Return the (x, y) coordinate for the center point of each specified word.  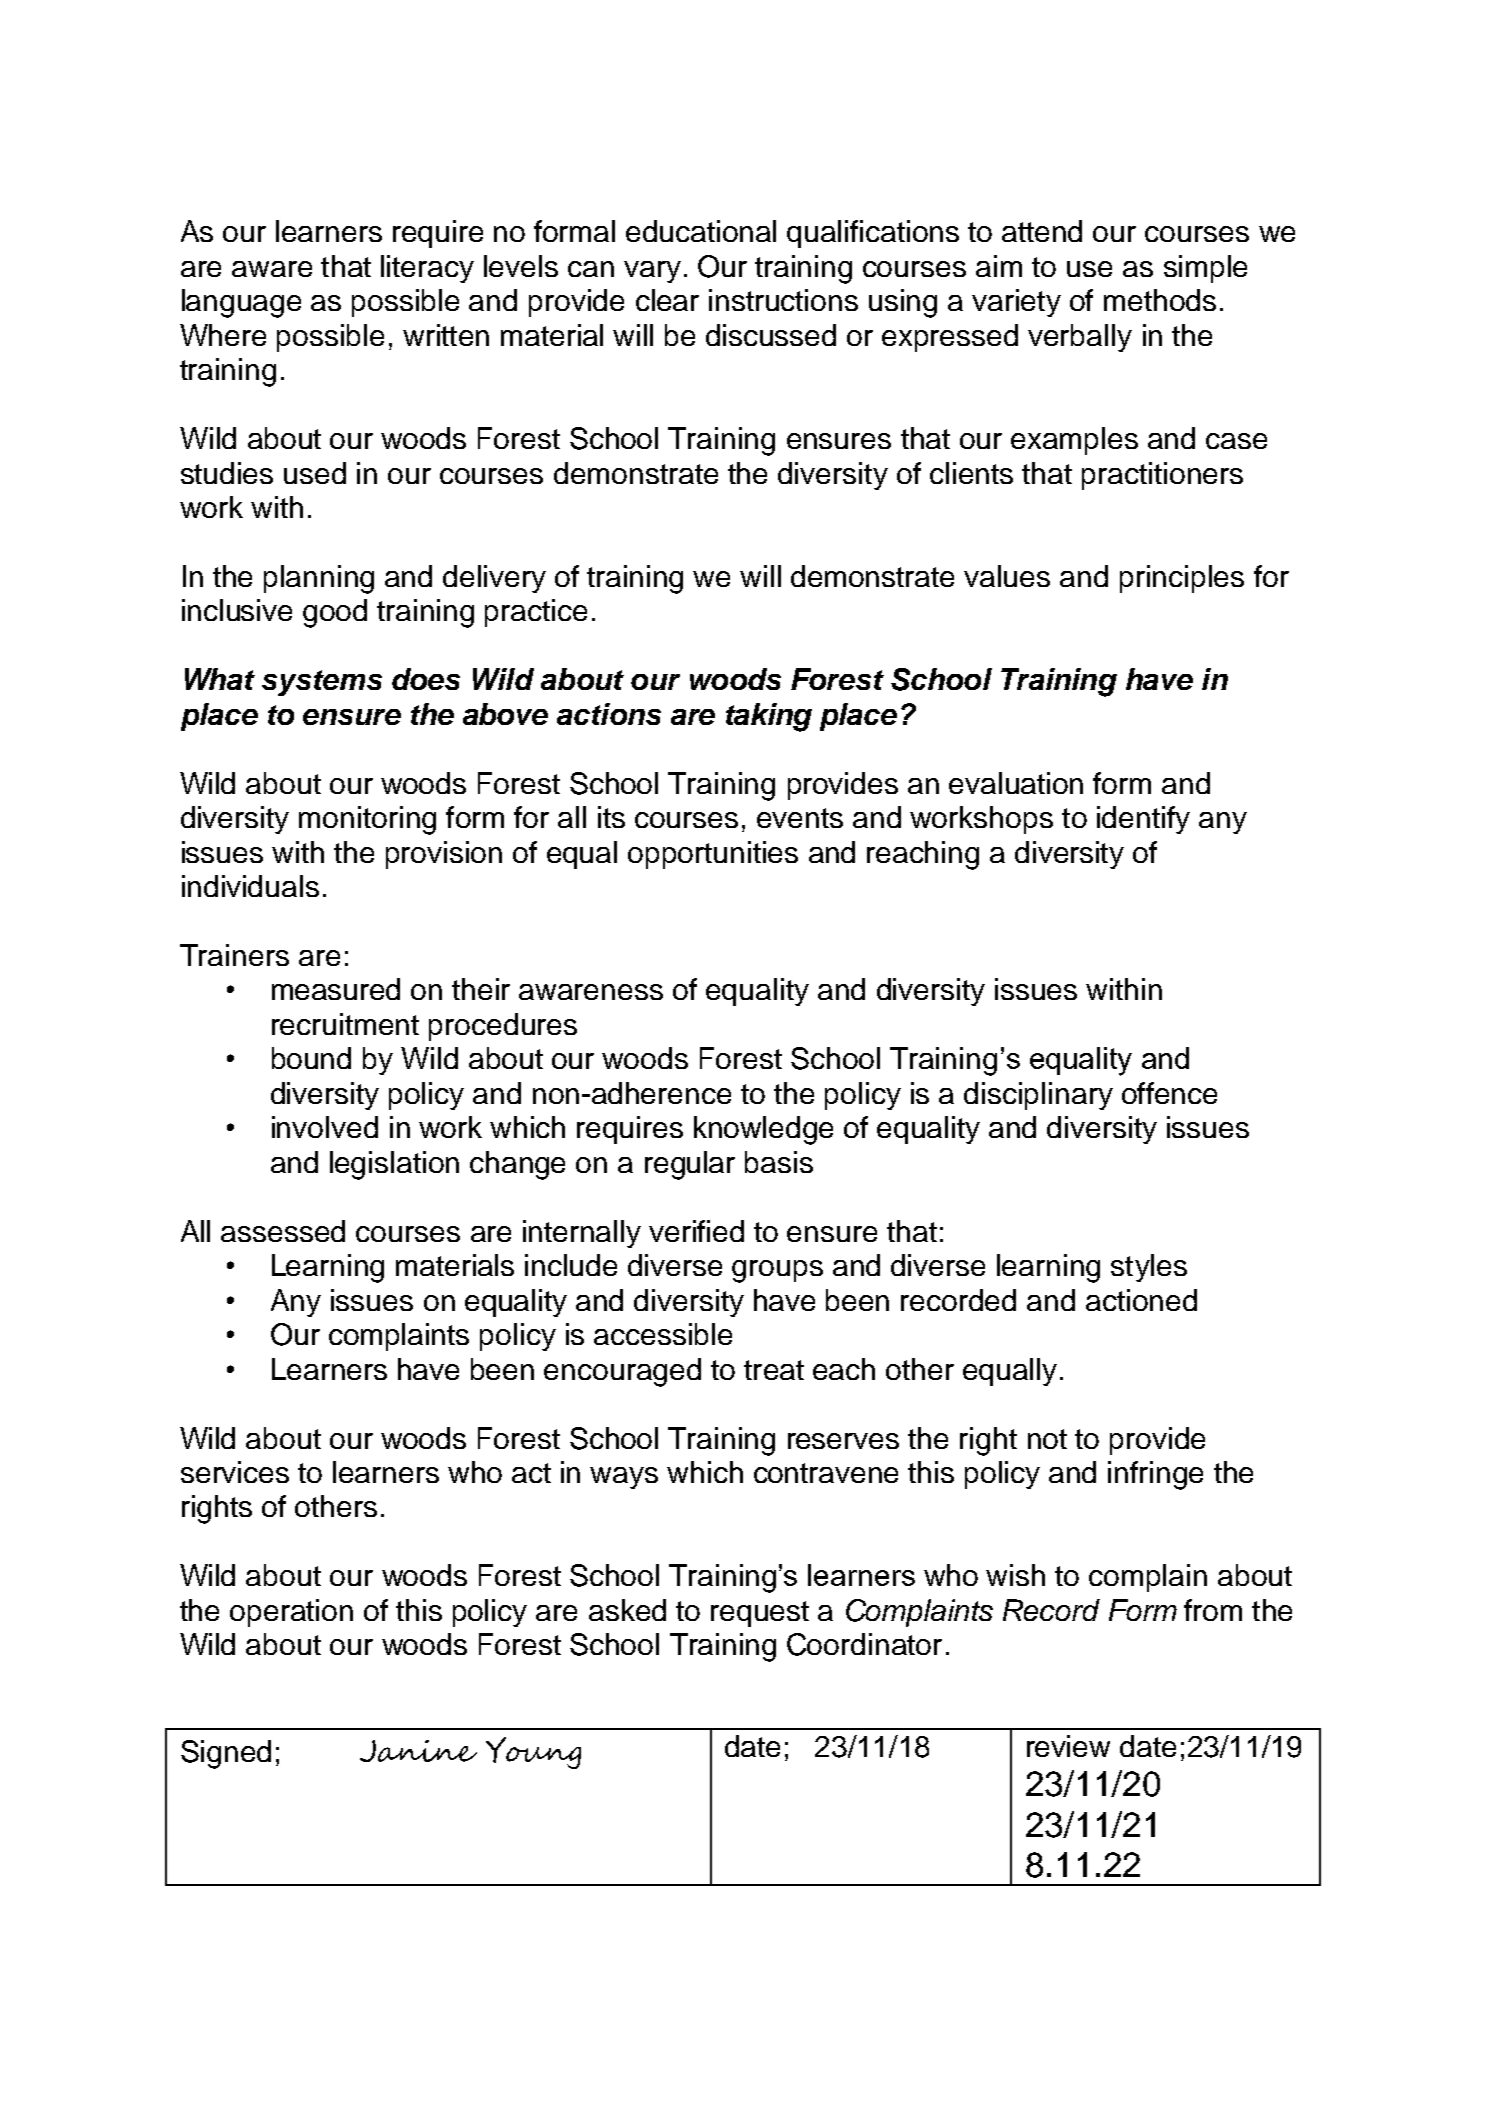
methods (1160, 300)
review (1068, 1746)
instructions (783, 300)
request (760, 1614)
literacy (427, 269)
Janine (418, 1751)
